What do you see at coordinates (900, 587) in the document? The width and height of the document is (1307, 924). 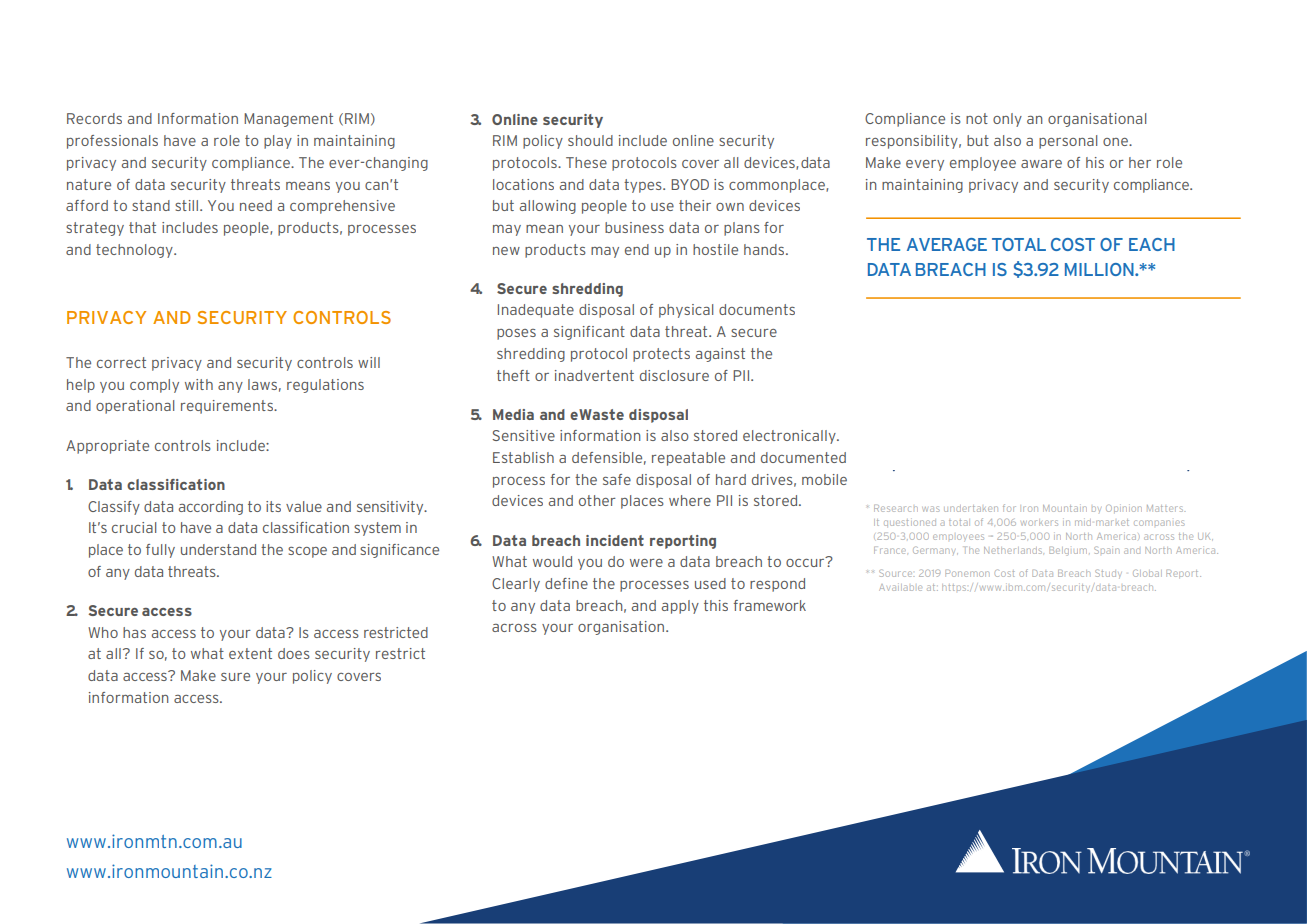 I see `Available` at bounding box center [900, 587].
